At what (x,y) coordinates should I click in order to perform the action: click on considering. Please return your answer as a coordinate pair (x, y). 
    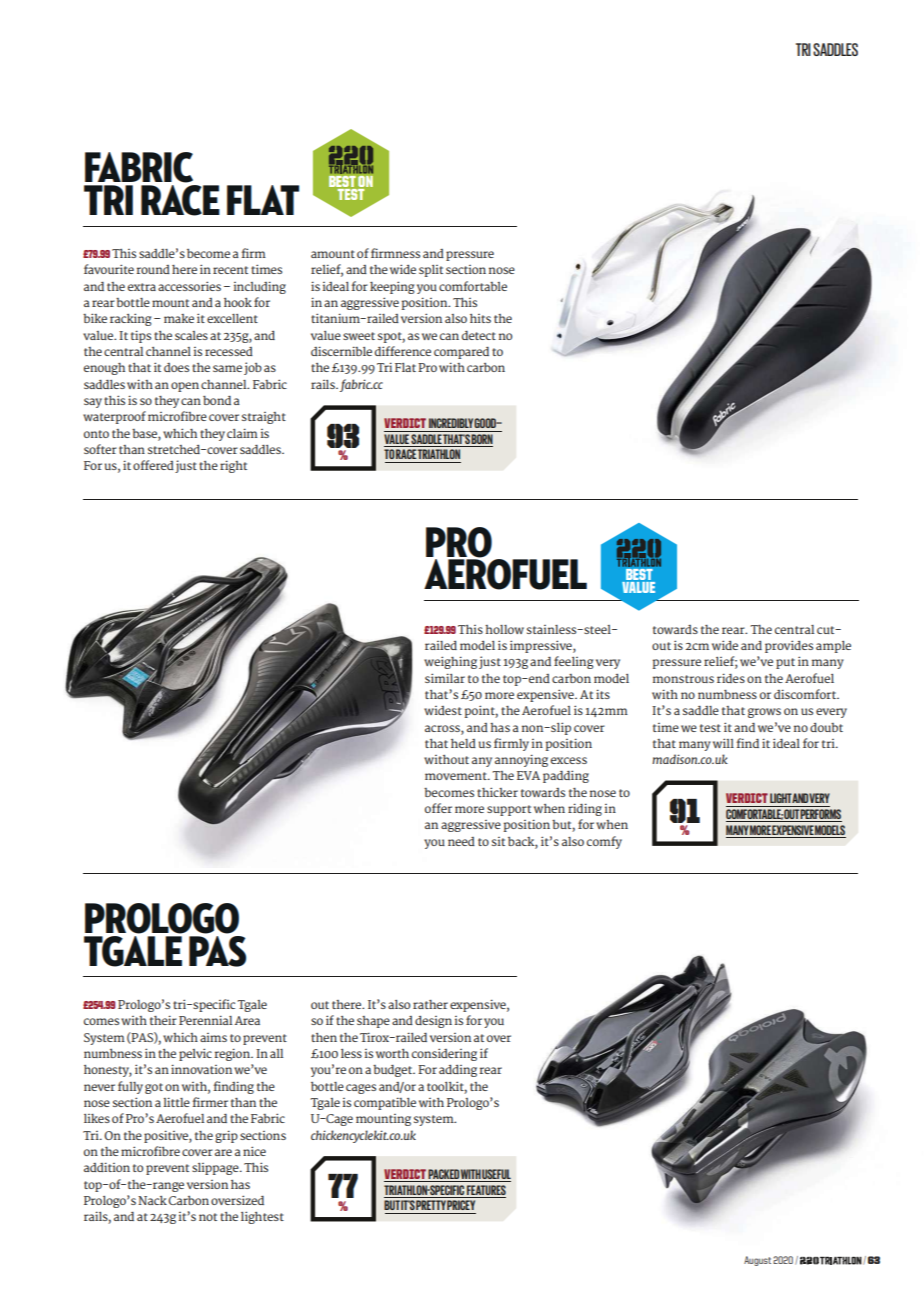
    Looking at the image, I should click on (444, 1054).
